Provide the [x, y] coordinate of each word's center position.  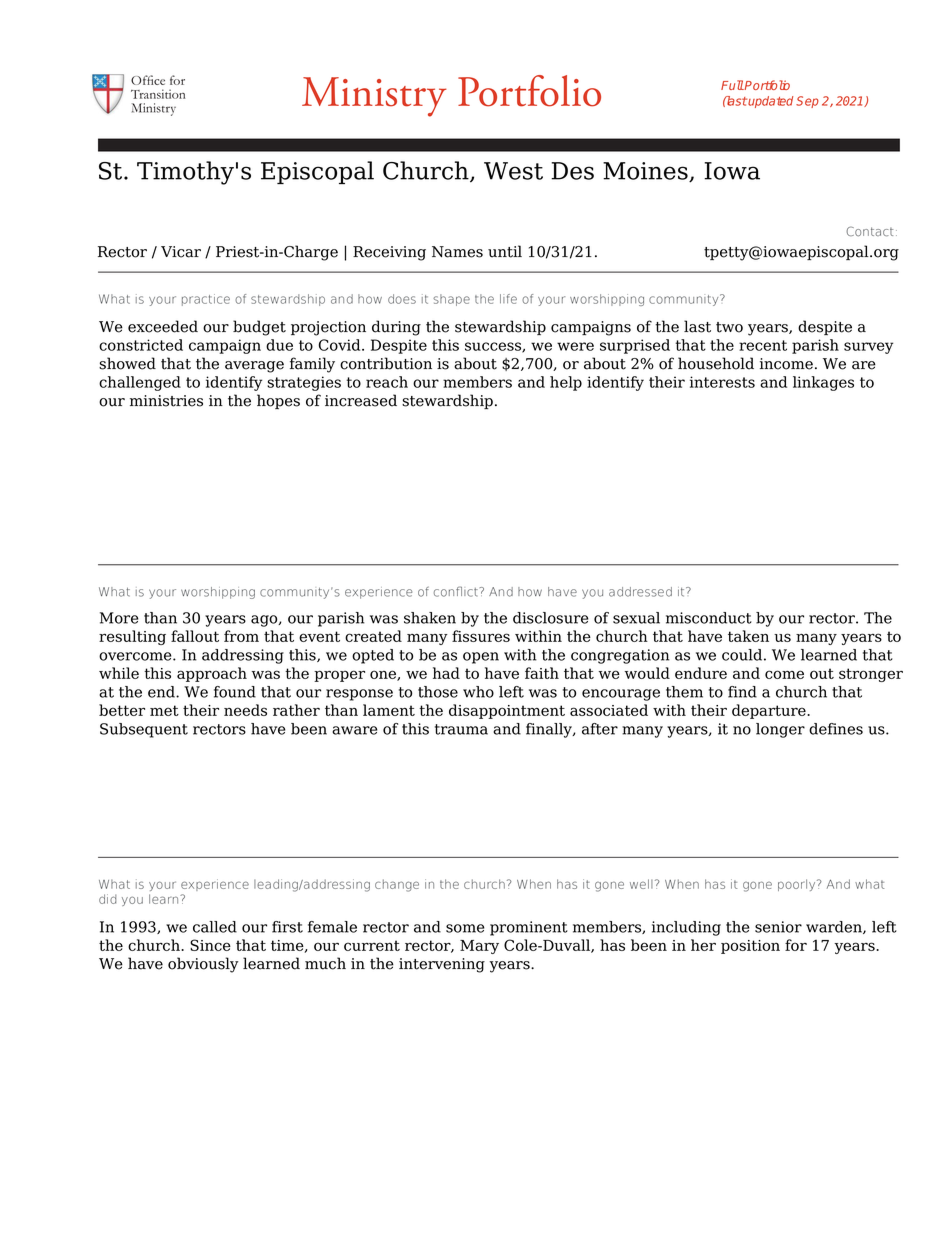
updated [770, 102]
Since [210, 945]
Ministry [374, 97]
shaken [430, 618]
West [513, 171]
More [119, 618]
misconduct [709, 618]
